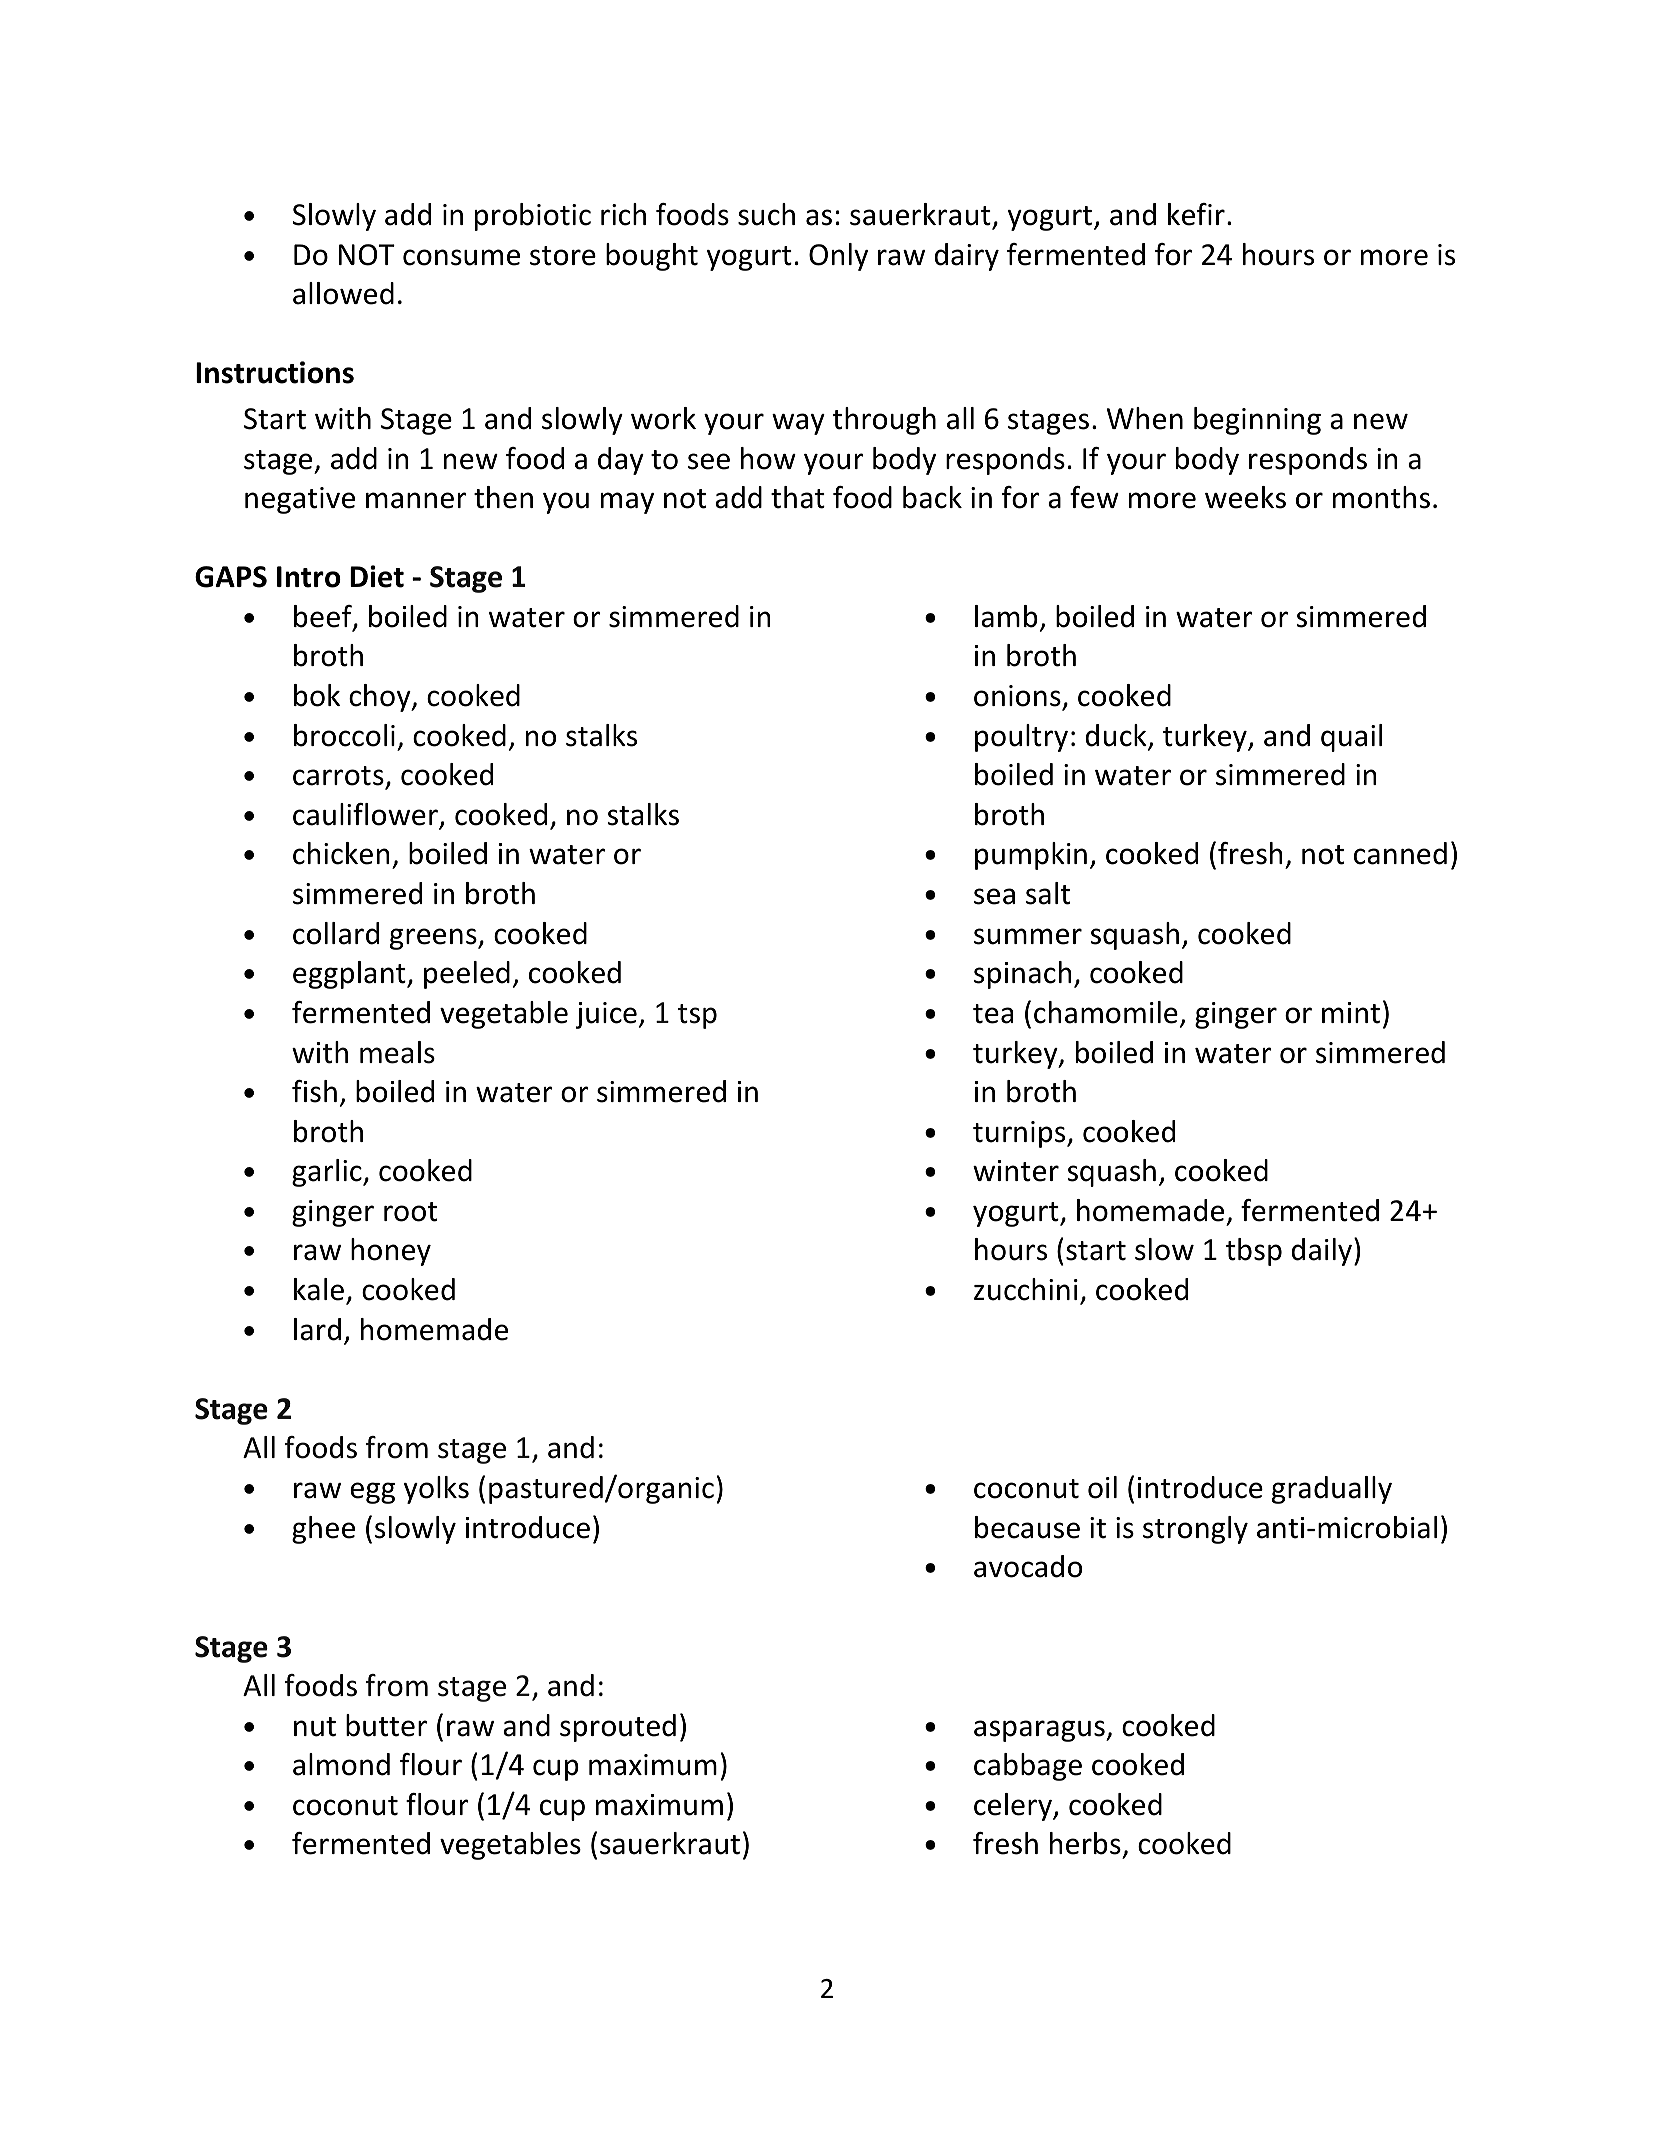  Describe the element at coordinates (838, 257) in the screenshot. I see `Only` at that location.
